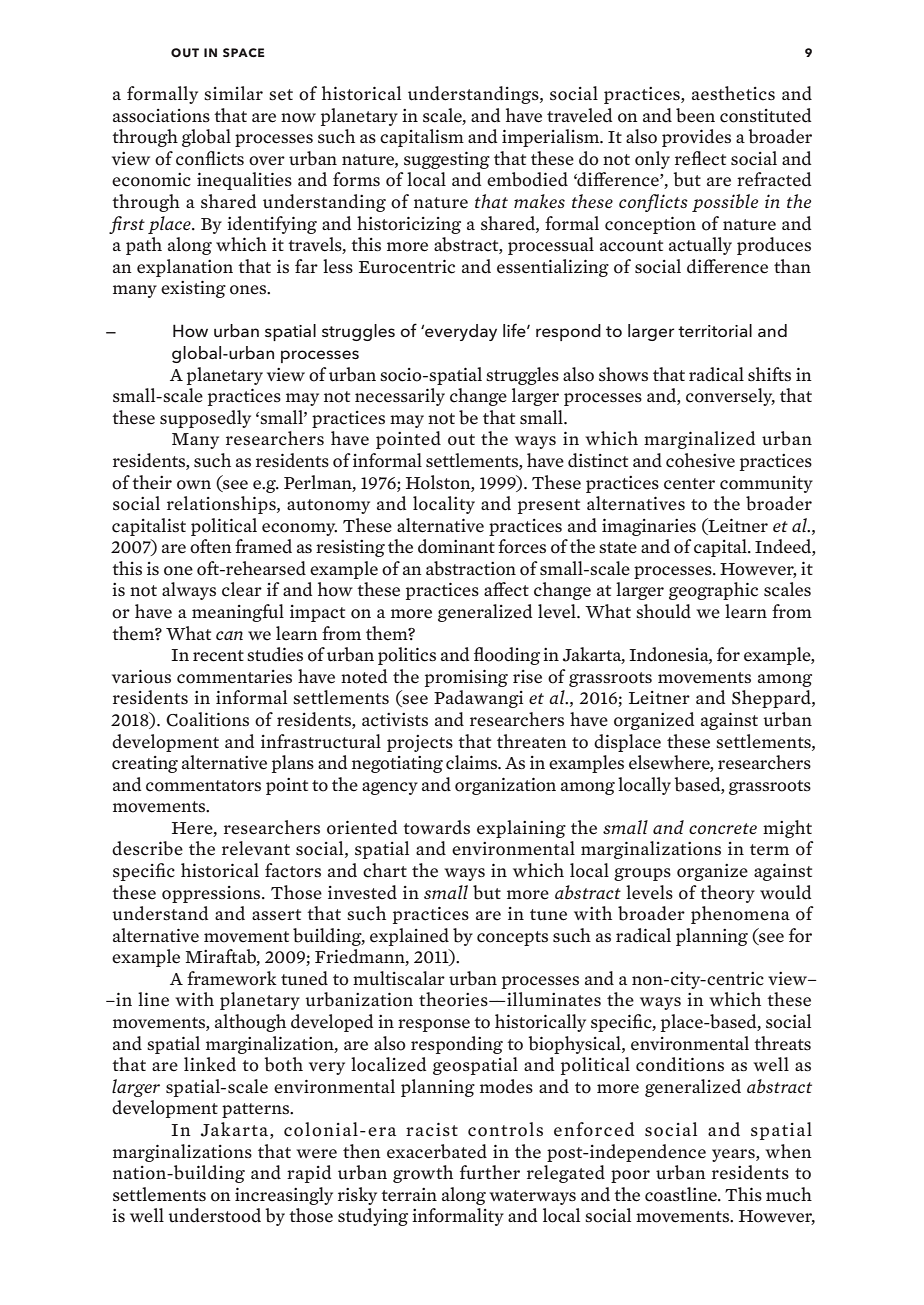 The width and height of the screenshot is (924, 1305). I want to click on supposedly, so click(205, 419).
